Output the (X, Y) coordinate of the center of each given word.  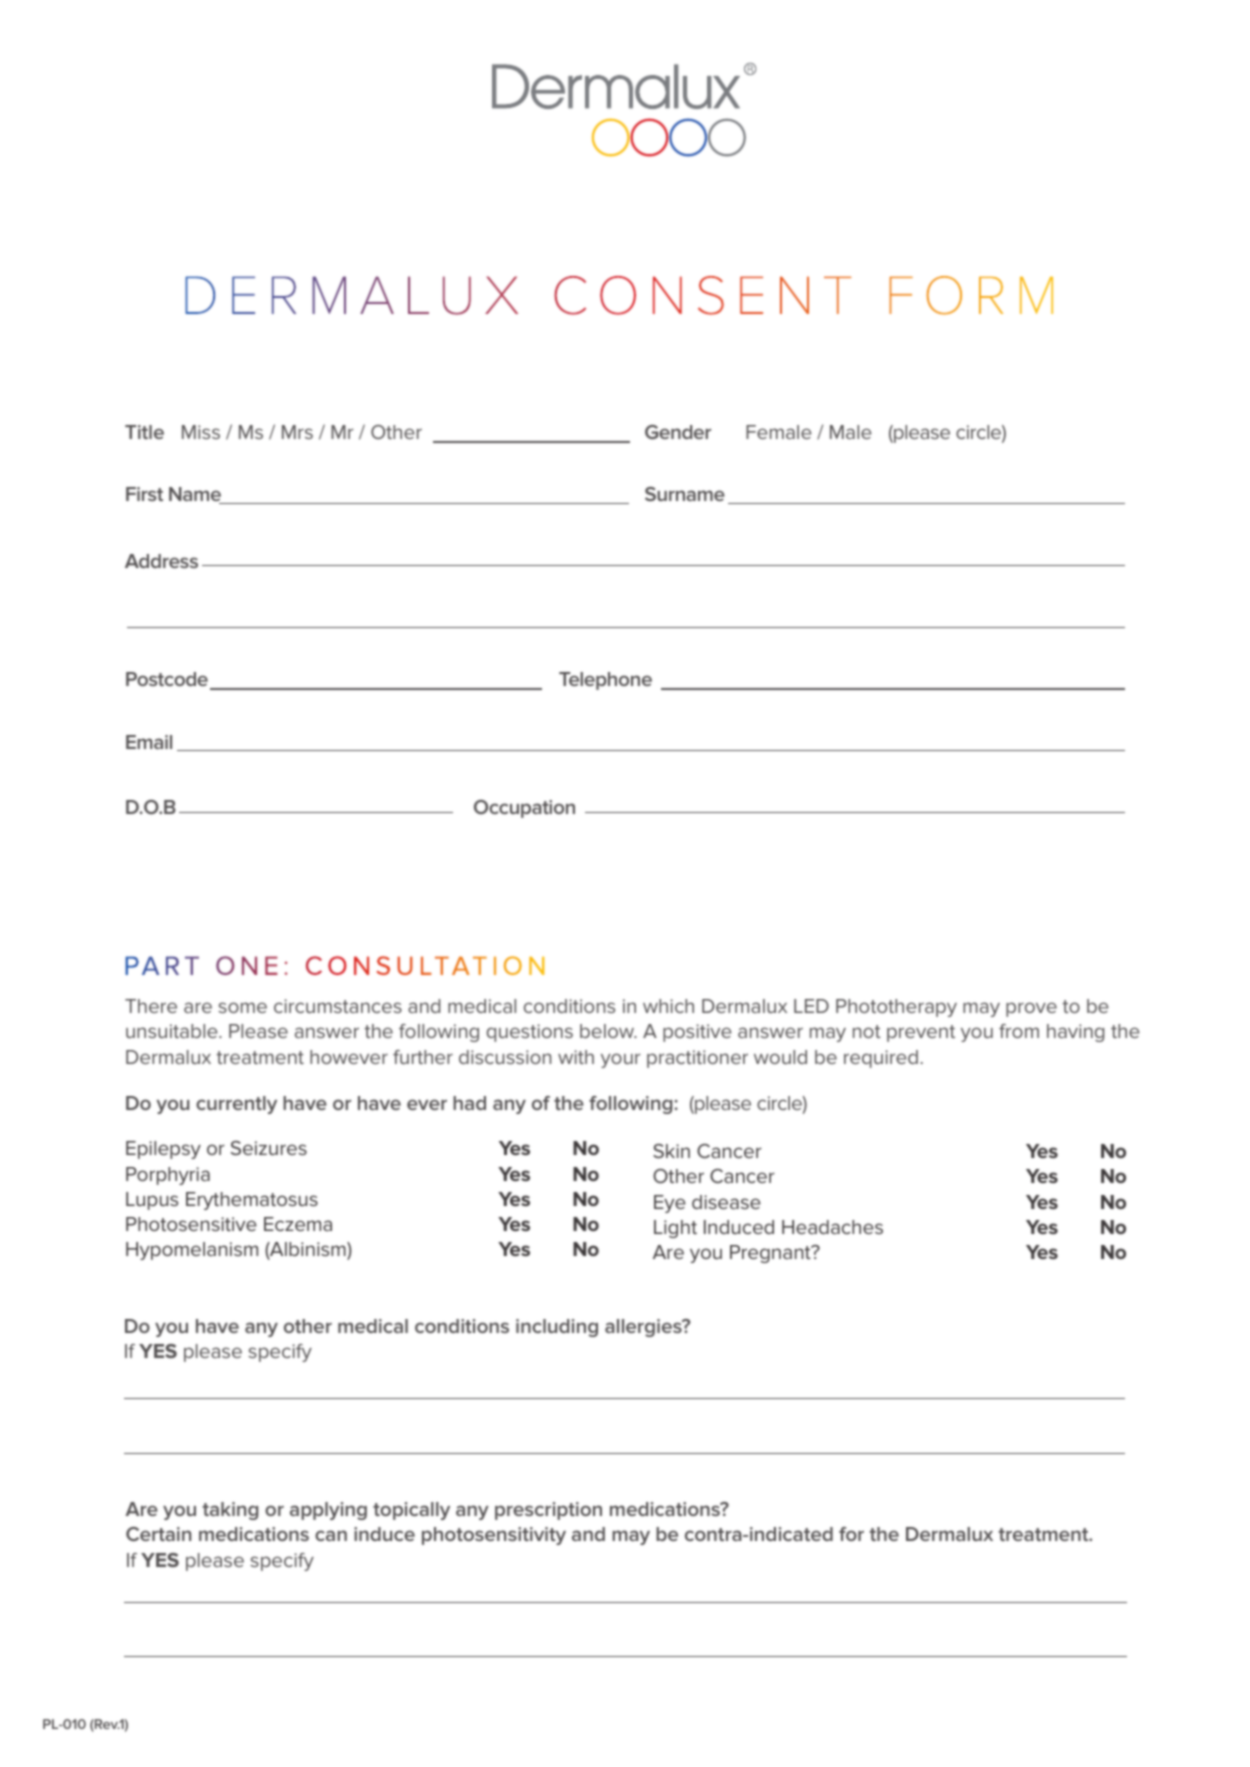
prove (1031, 1009)
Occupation (524, 809)
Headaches (832, 1227)
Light (675, 1229)
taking (230, 1511)
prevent (921, 1033)
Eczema (298, 1224)
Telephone (605, 681)
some (242, 1007)
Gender (678, 432)
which (668, 1006)
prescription (548, 1511)
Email (149, 742)
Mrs (297, 432)
